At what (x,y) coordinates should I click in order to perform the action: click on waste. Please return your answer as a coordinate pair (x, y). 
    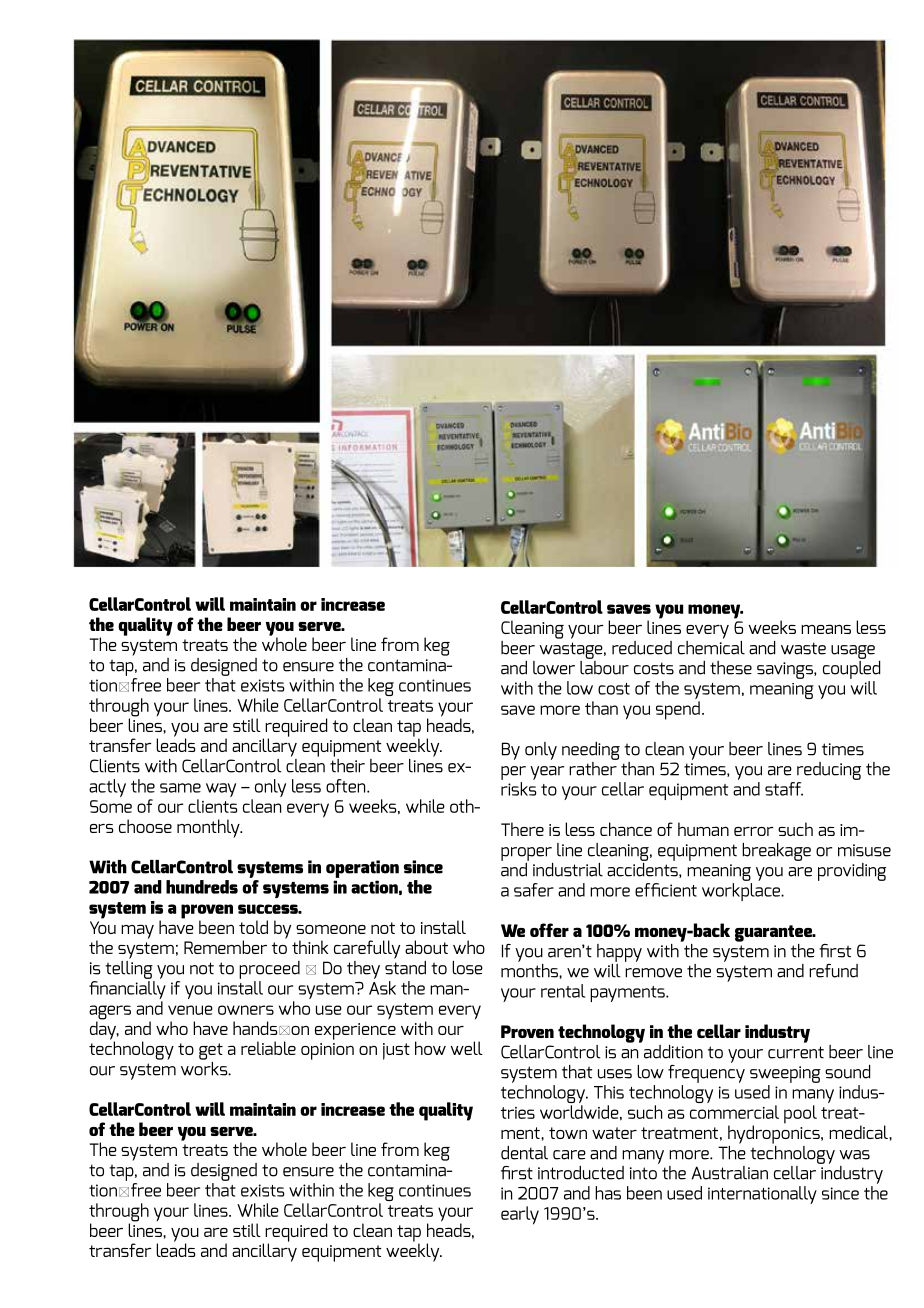
    Looking at the image, I should click on (803, 648).
